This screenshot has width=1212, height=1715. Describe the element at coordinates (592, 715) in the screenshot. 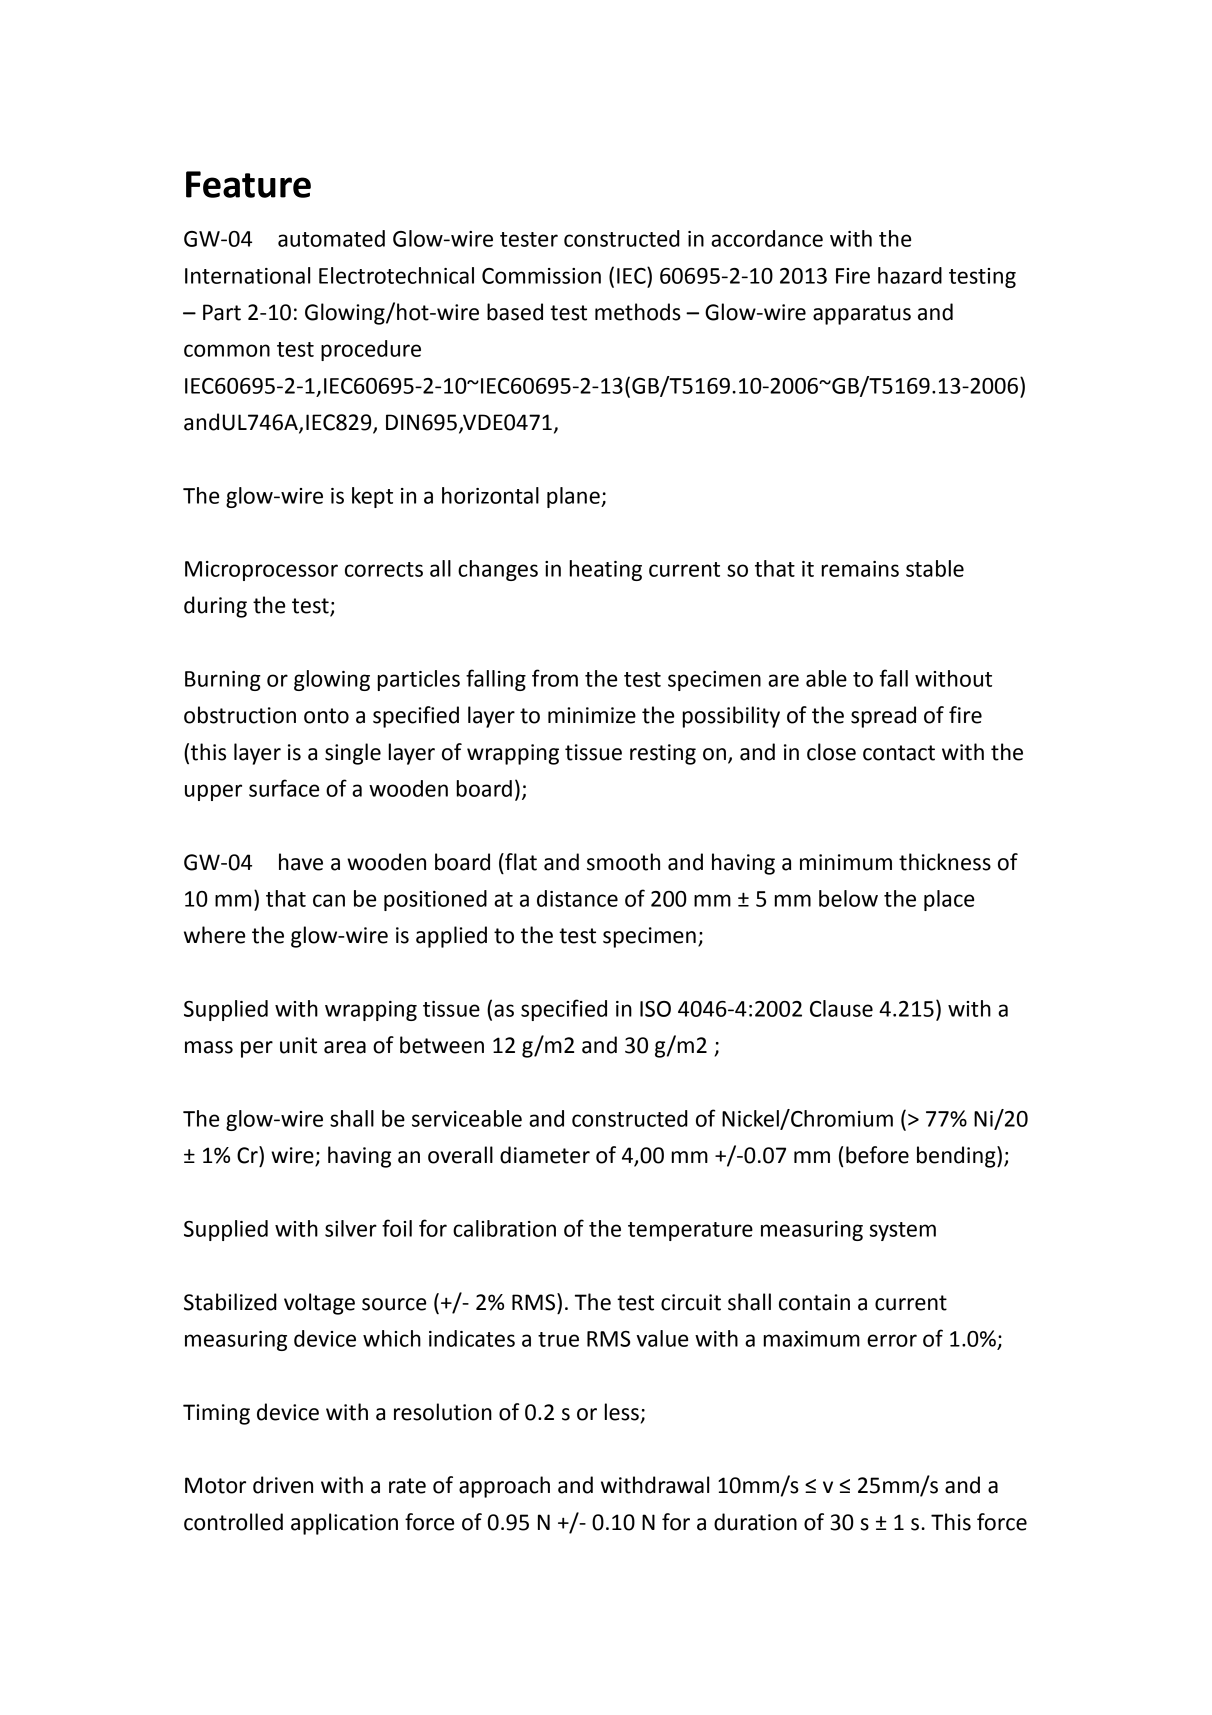

I see `minimize` at that location.
